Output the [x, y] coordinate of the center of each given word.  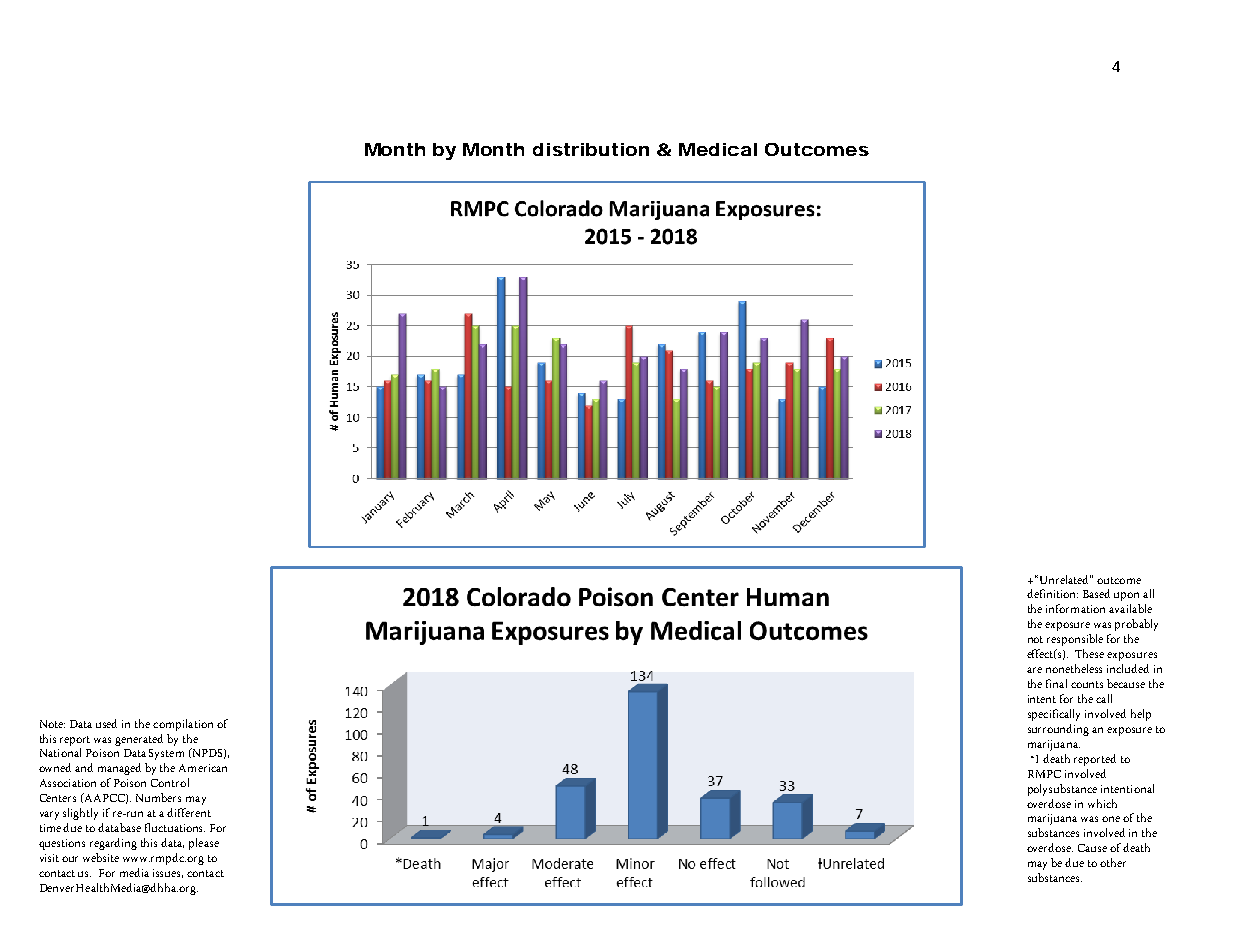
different [189, 812]
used [106, 723]
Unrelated [1064, 579]
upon [1126, 596]
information [1075, 608]
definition [1052, 593]
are [1034, 670]
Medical [718, 149]
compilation [183, 725]
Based [1096, 593]
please [204, 844]
